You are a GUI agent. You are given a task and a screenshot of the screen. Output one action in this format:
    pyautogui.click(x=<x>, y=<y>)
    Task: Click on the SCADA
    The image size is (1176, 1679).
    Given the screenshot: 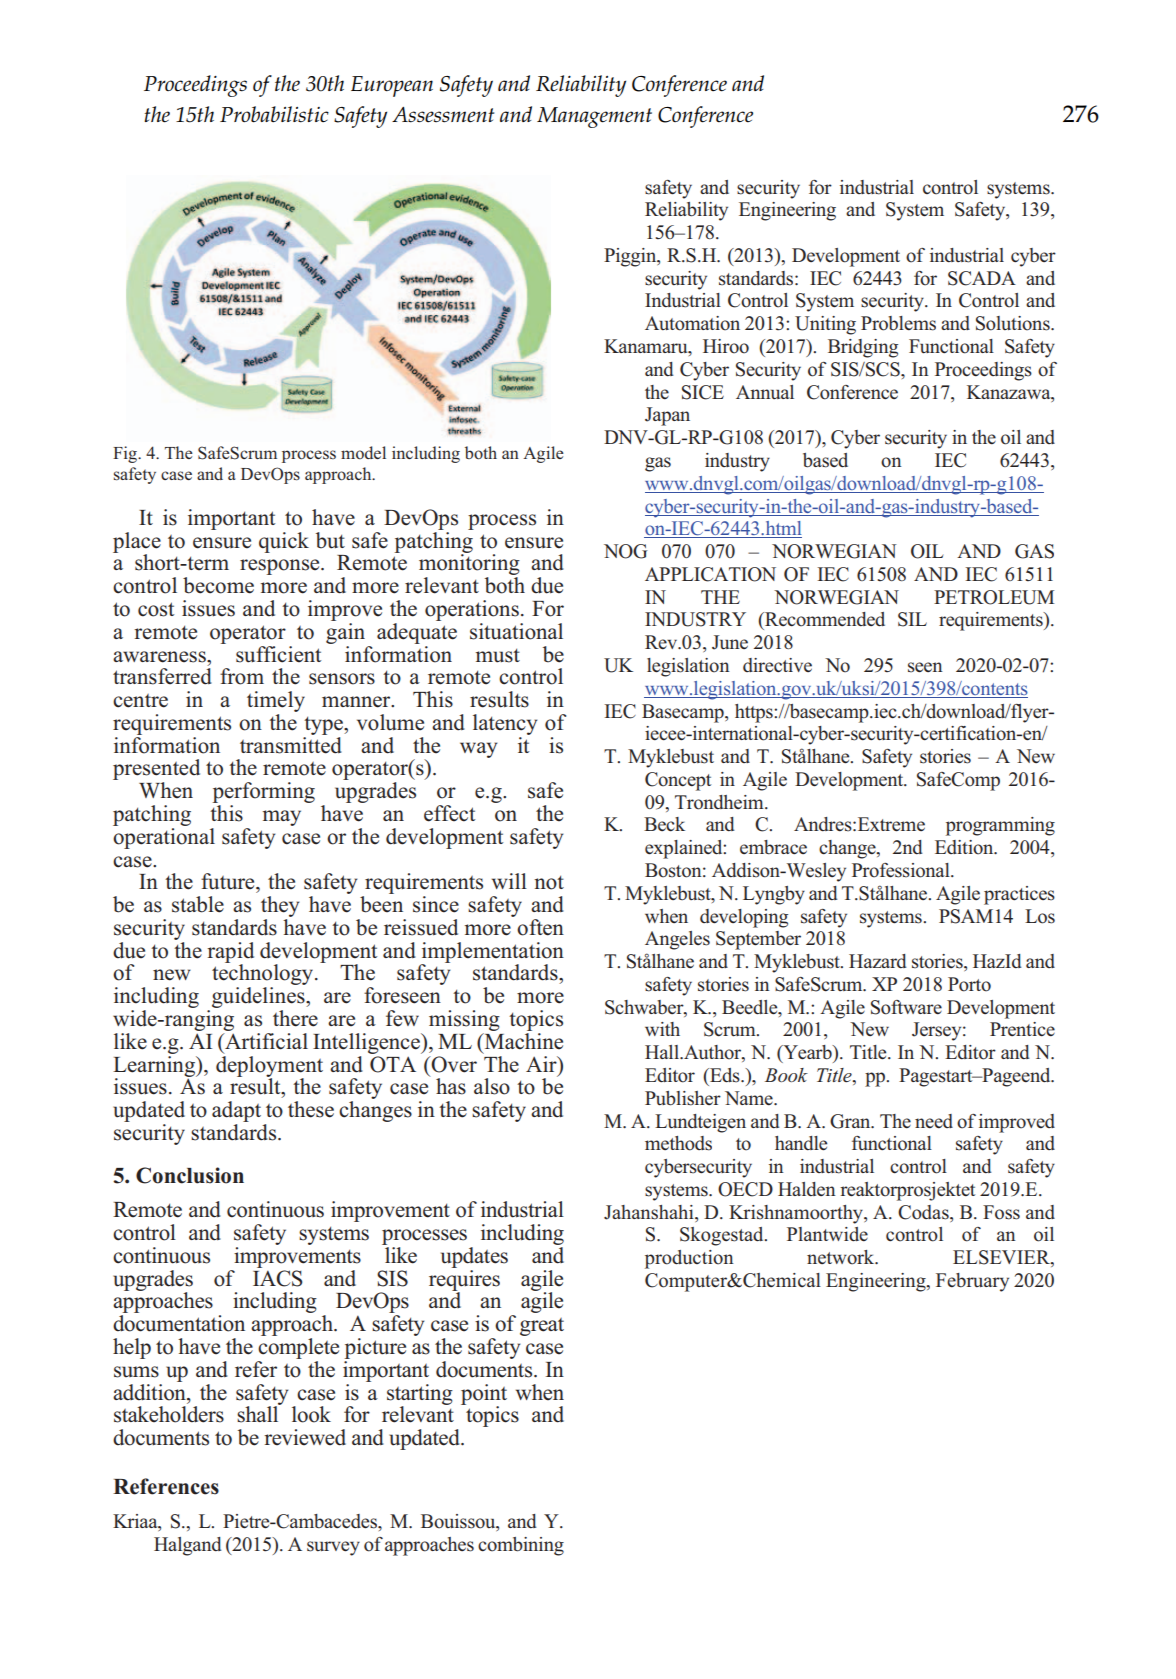 What is the action you would take?
    pyautogui.click(x=982, y=278)
